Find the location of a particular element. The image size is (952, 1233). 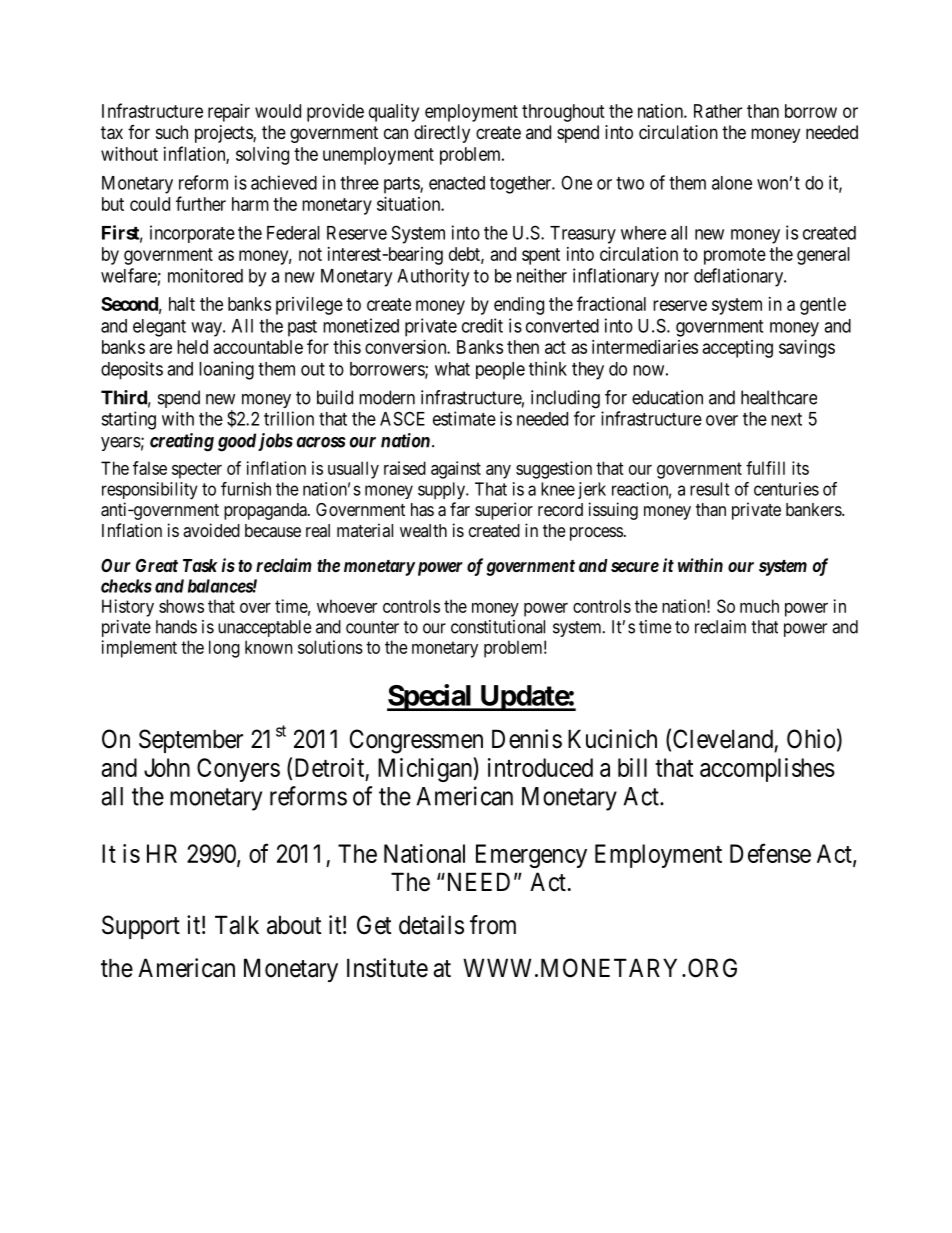

Talk is located at coordinates (237, 925).
